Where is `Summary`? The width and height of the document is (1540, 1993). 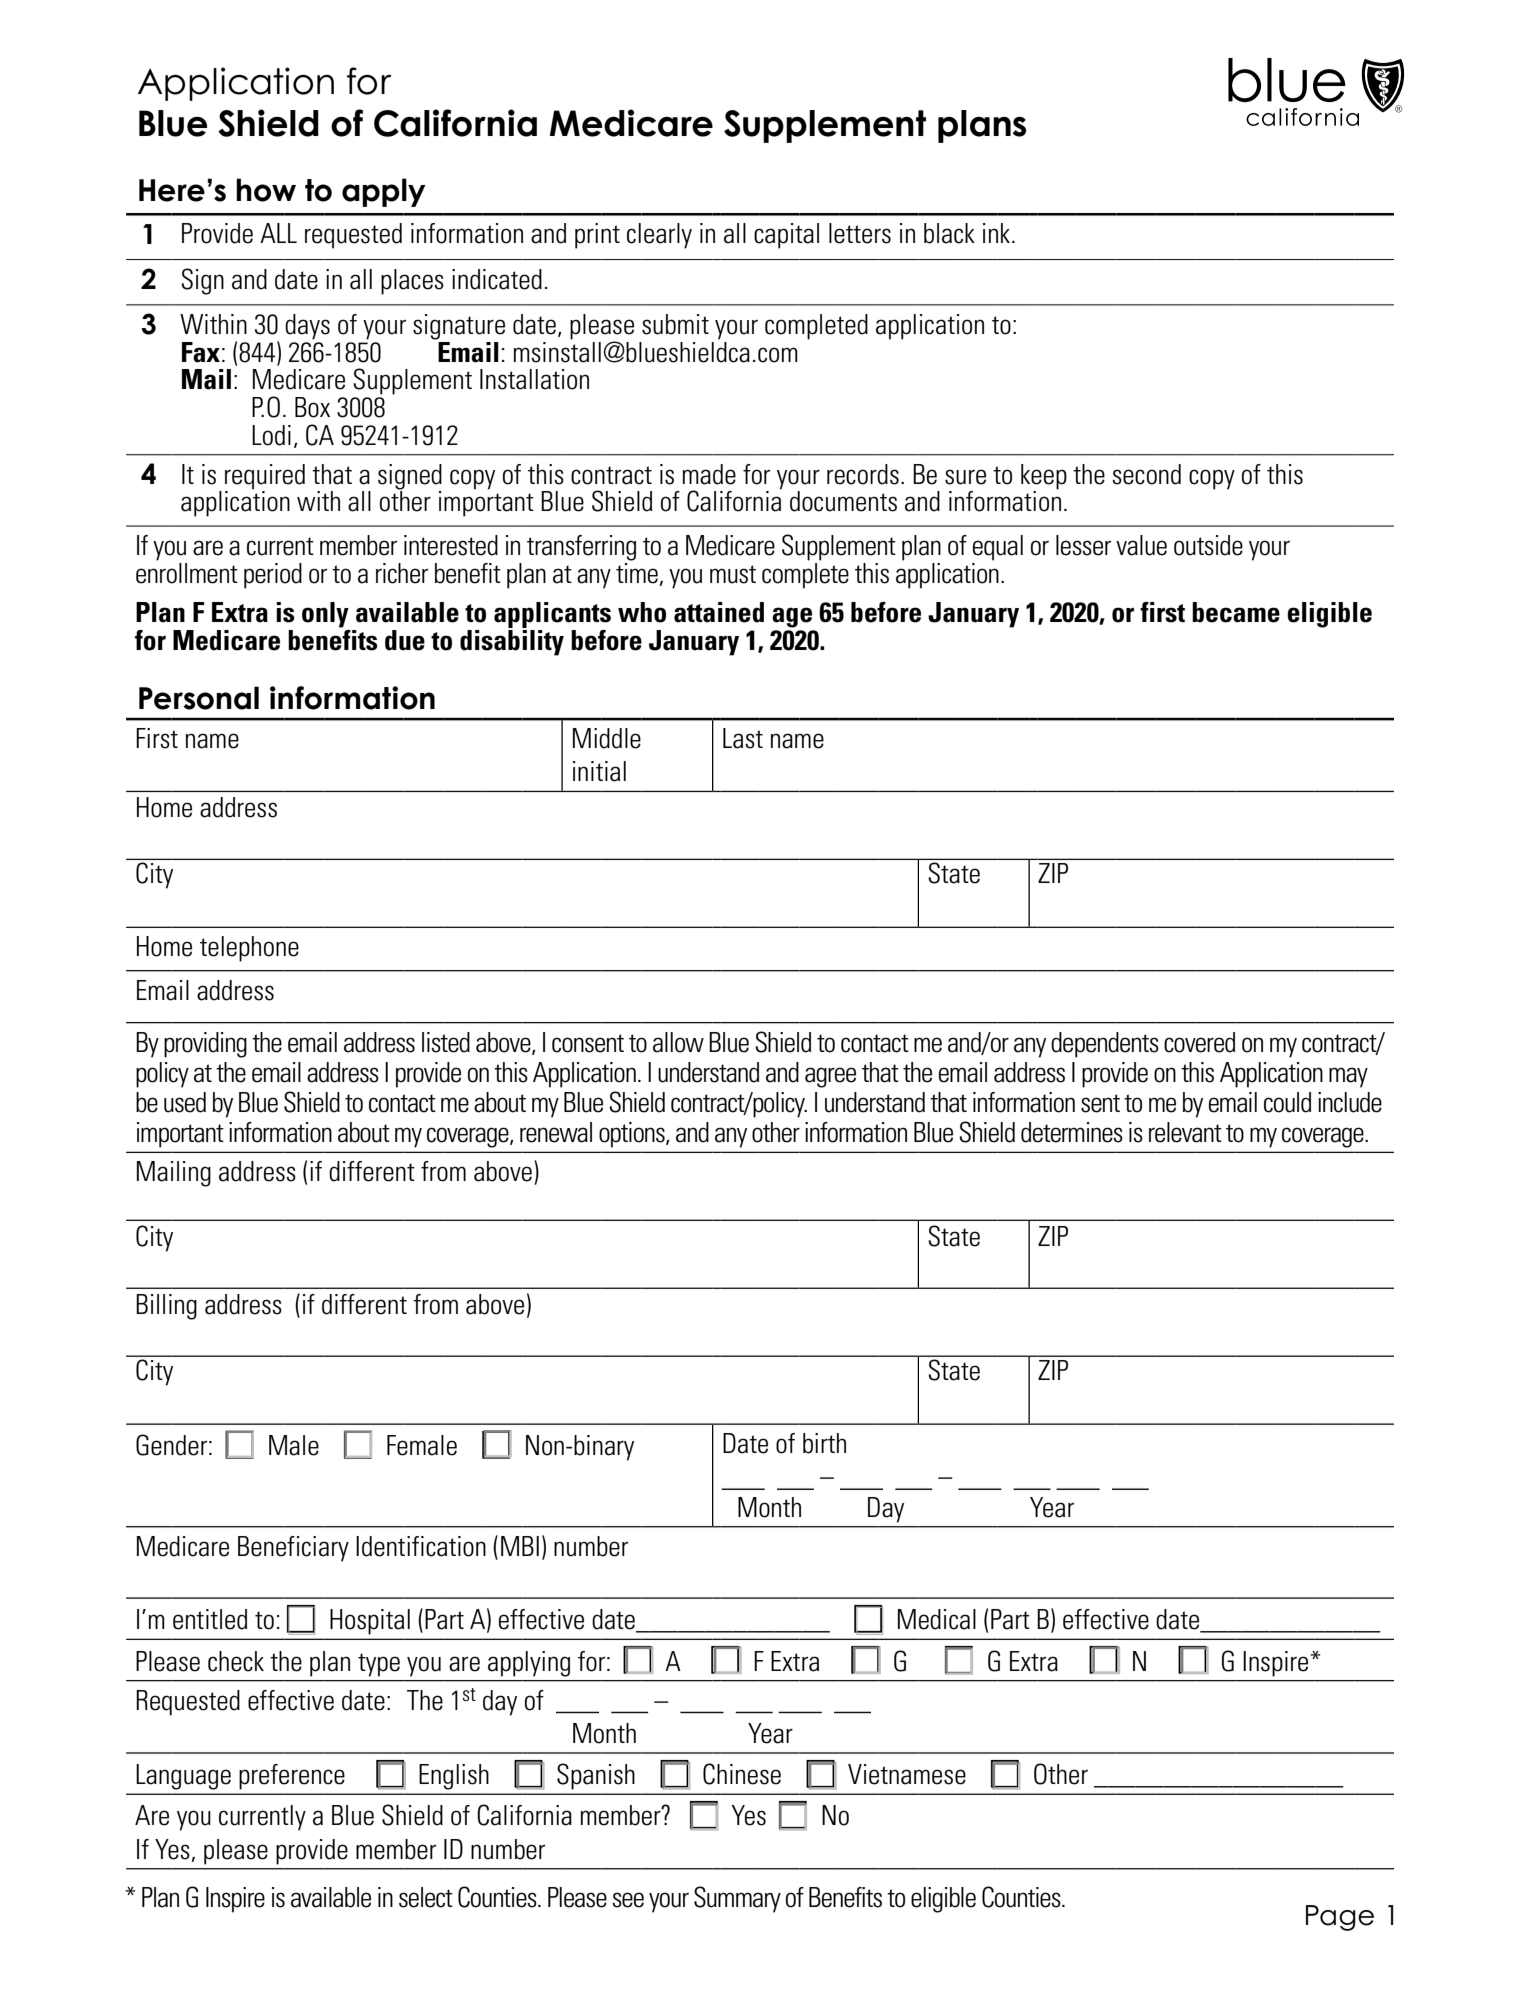 Summary is located at coordinates (737, 1899).
